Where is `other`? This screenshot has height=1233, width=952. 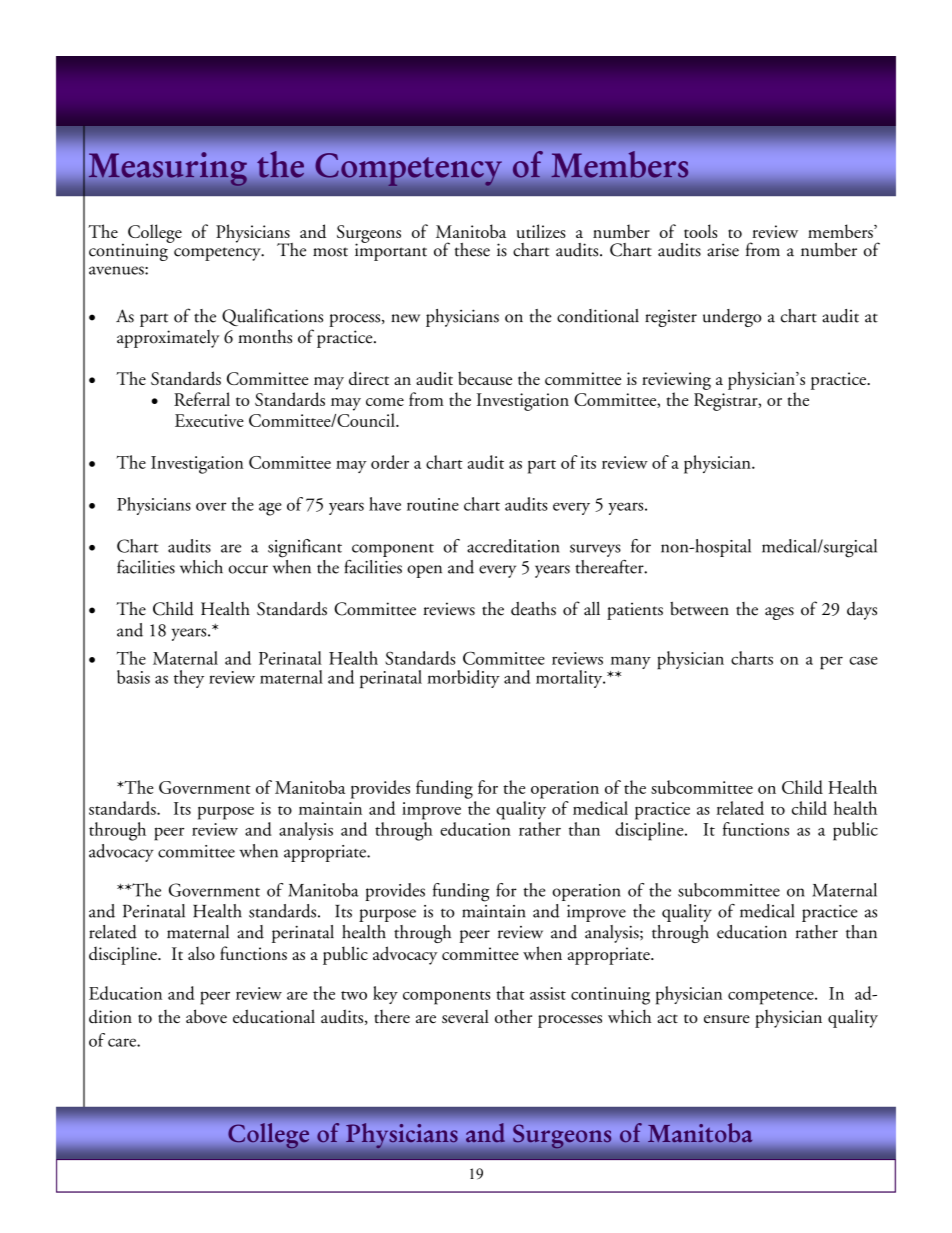 other is located at coordinates (513, 1016).
